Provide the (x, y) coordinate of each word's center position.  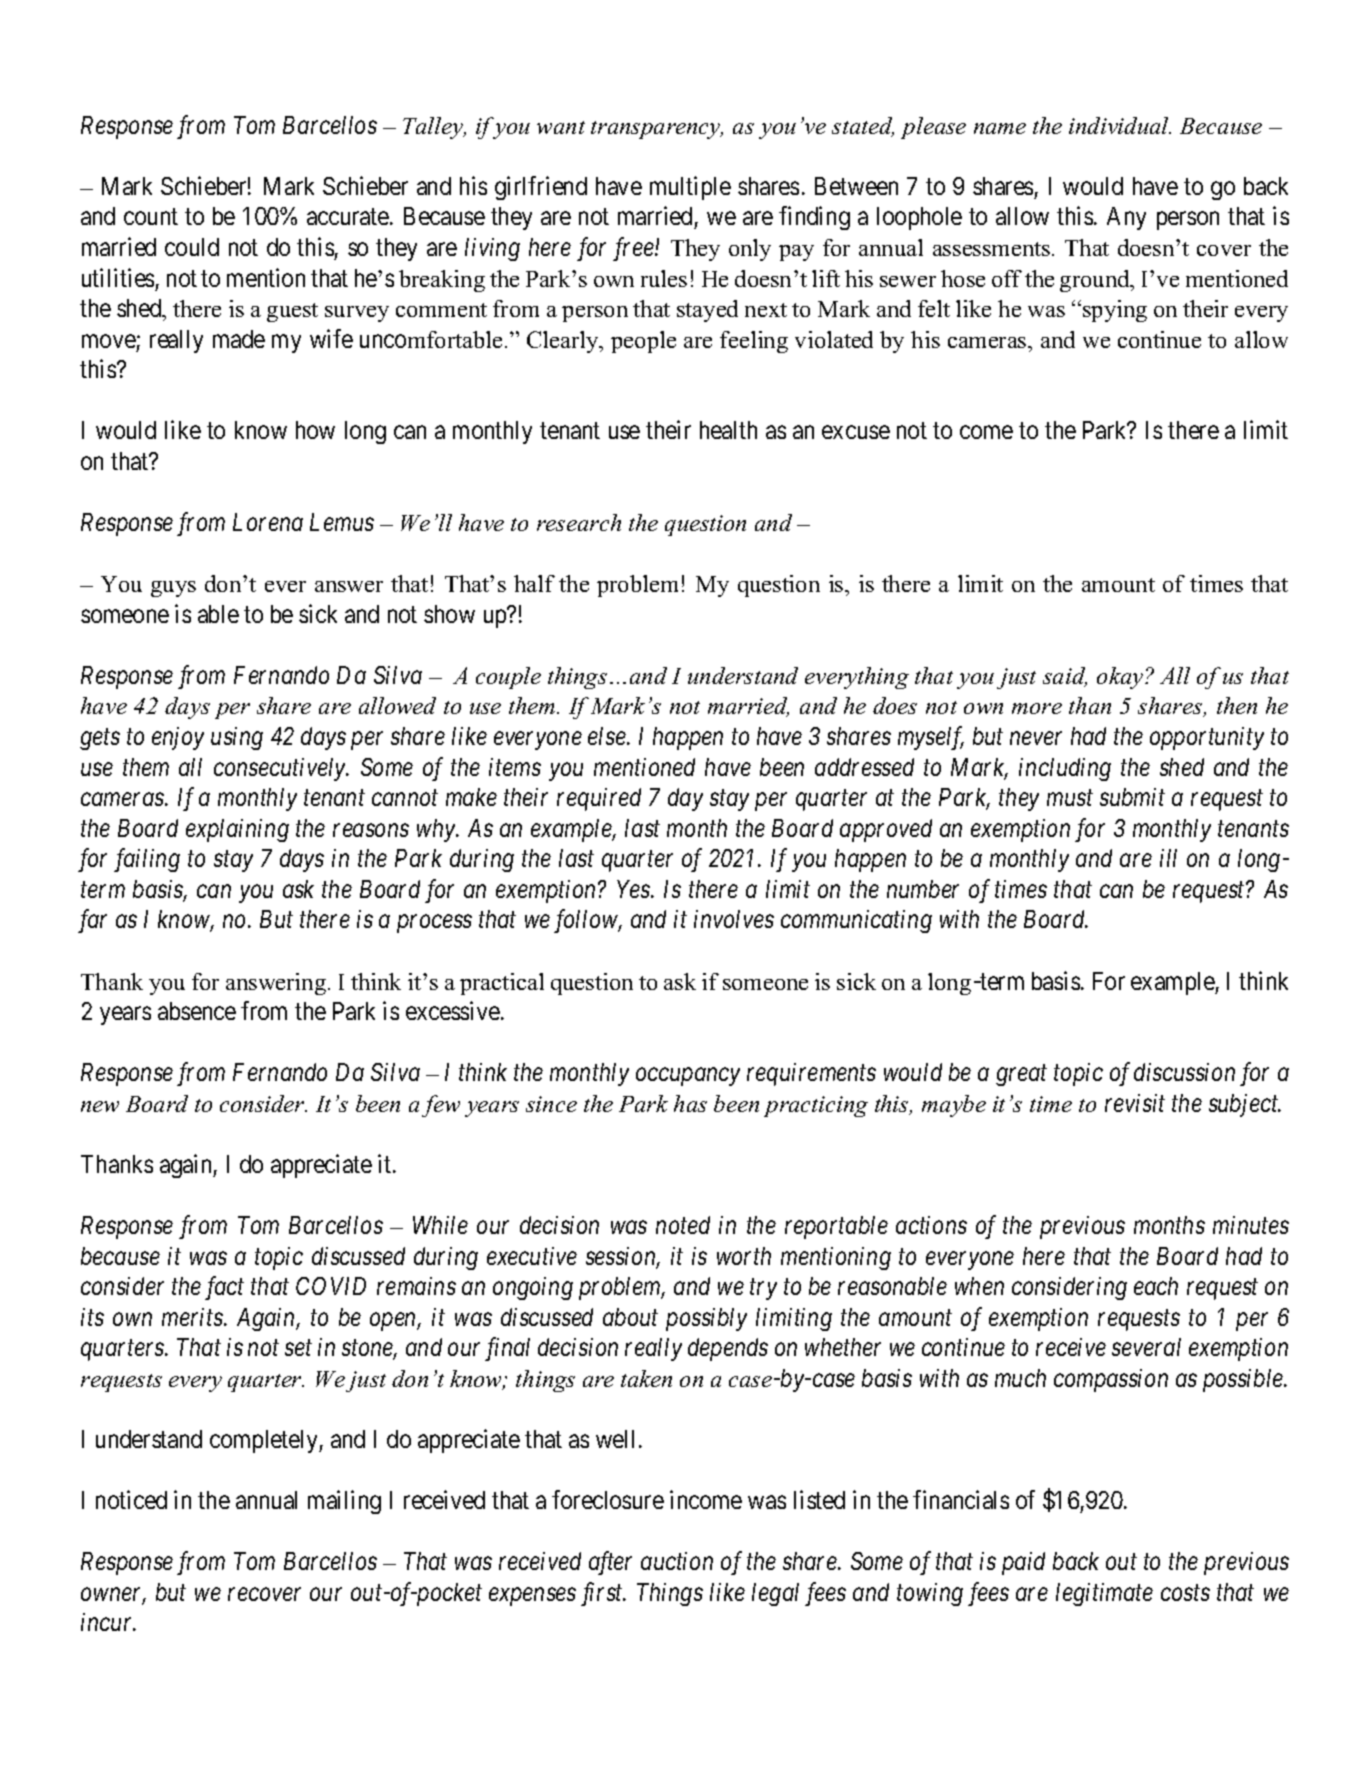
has (690, 1103)
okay (1121, 678)
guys (173, 589)
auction (677, 1561)
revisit (1135, 1103)
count (151, 217)
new (100, 1106)
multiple (690, 188)
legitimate (1104, 1594)
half (534, 583)
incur (108, 1622)
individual (1120, 125)
